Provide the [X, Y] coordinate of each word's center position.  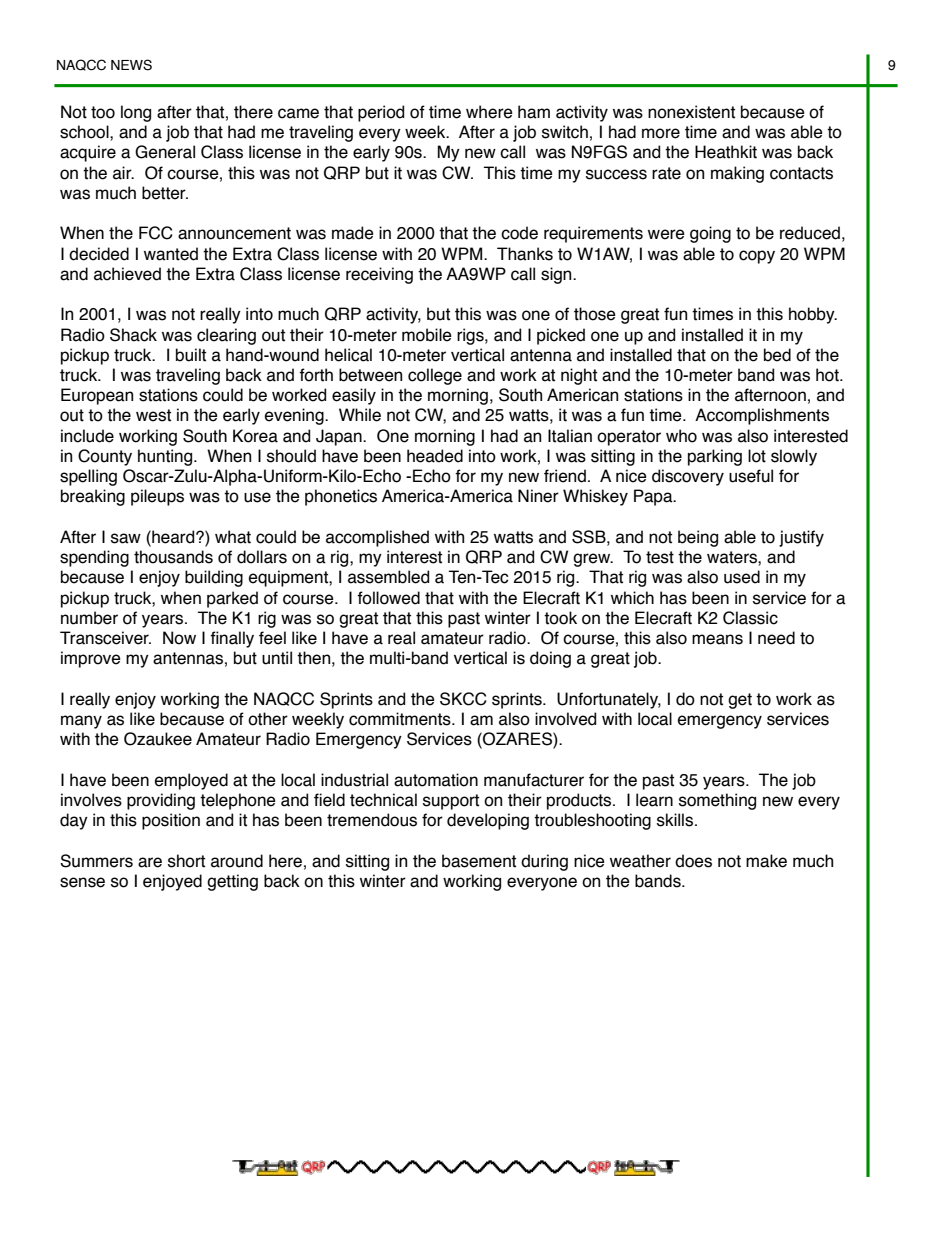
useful [751, 476]
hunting [166, 457]
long [136, 113]
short [186, 861]
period [381, 113]
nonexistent [691, 112]
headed [435, 456]
